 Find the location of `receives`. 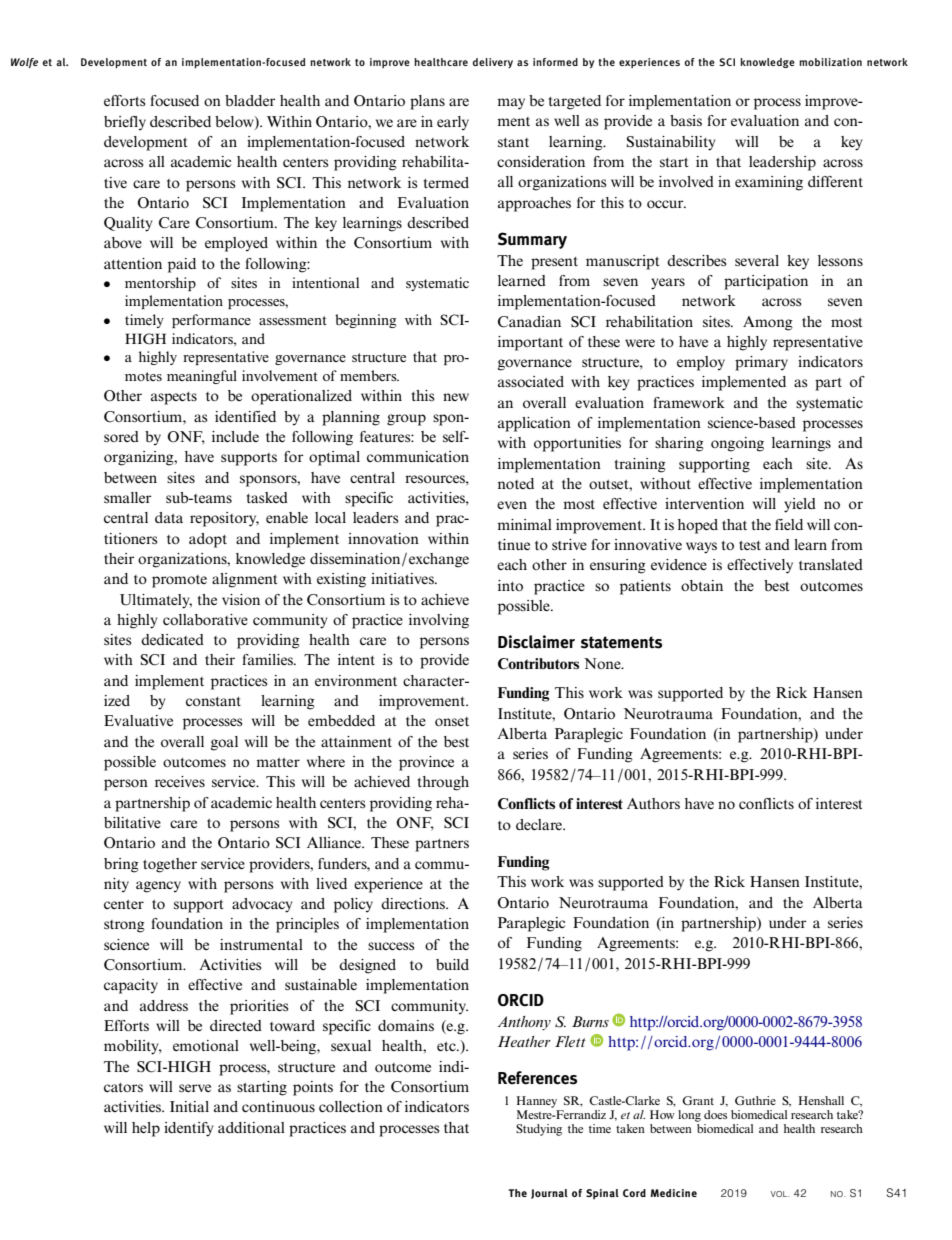

receives is located at coordinates (180, 781).
